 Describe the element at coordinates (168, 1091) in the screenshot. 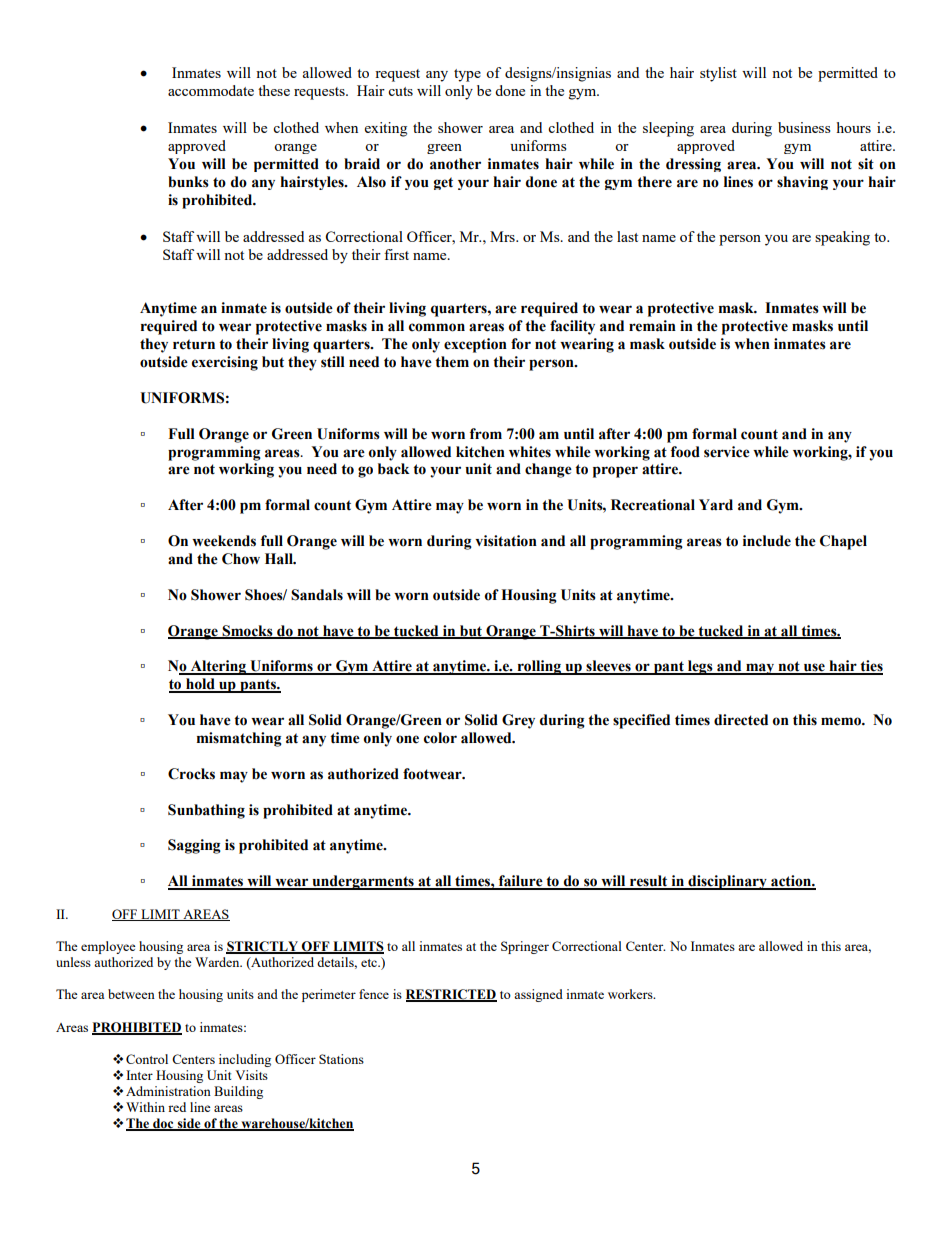

I see `Administration` at that location.
